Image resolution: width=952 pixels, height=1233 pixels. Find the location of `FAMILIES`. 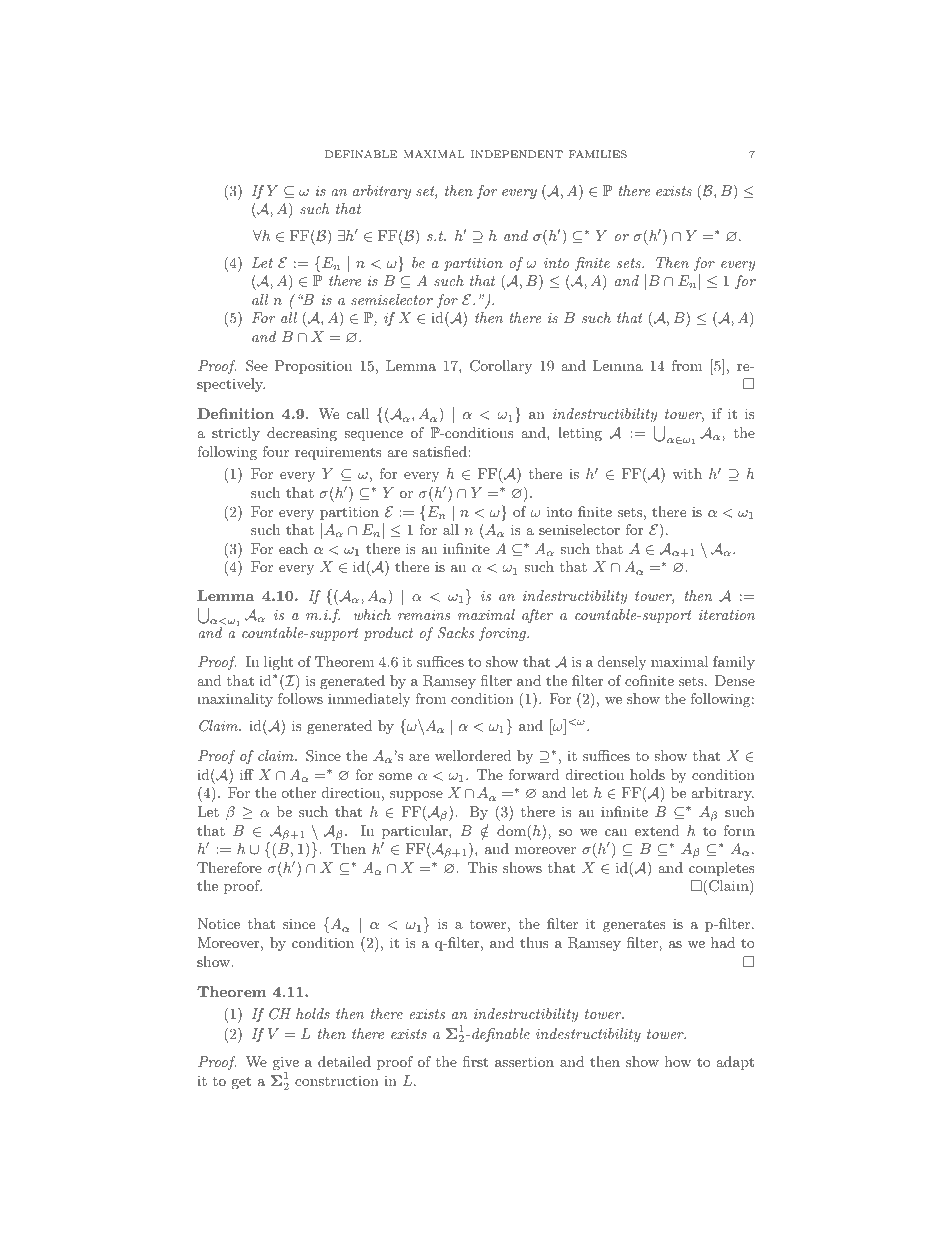

FAMILIES is located at coordinates (598, 154).
